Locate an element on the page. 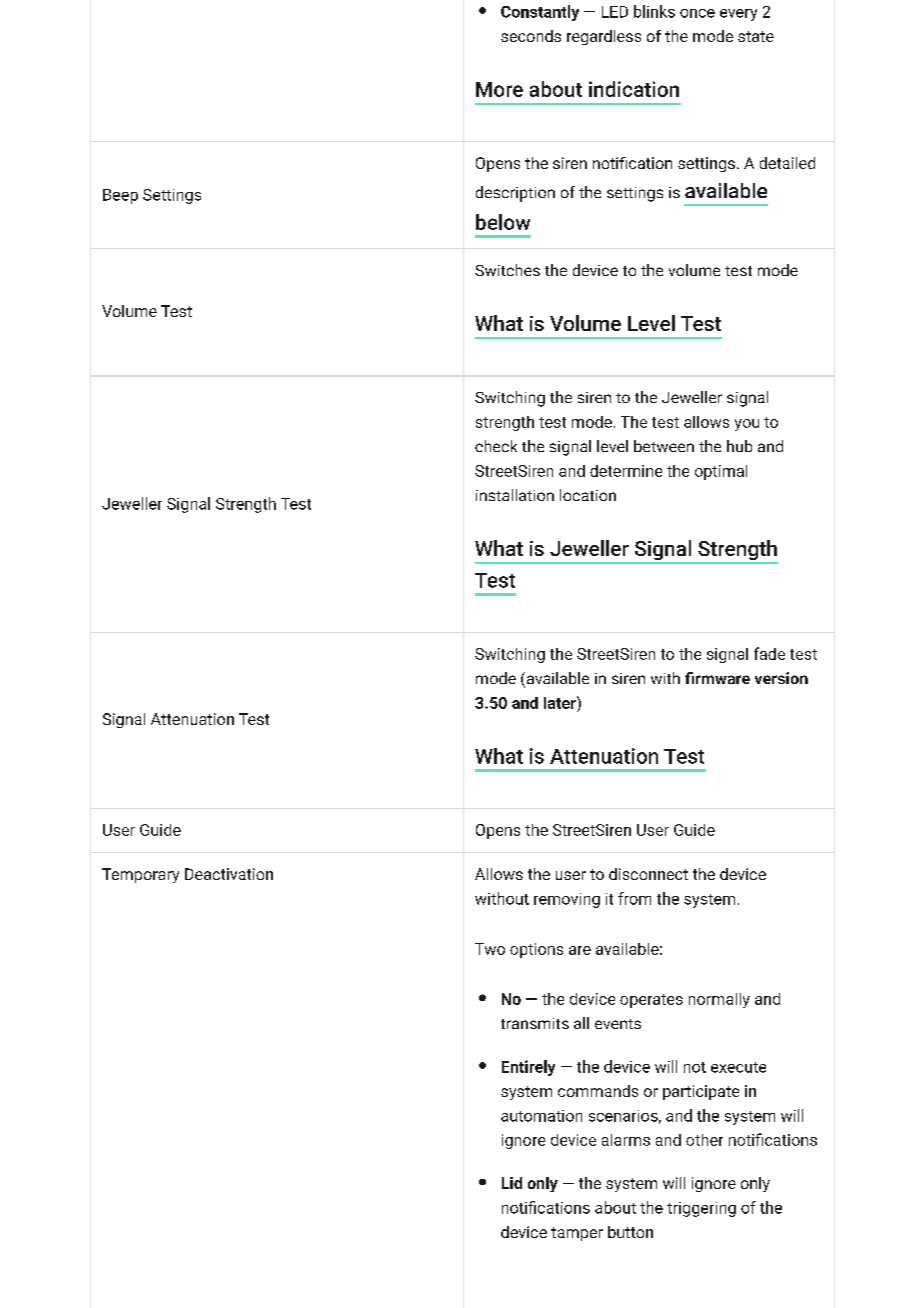  Beep is located at coordinates (120, 196).
